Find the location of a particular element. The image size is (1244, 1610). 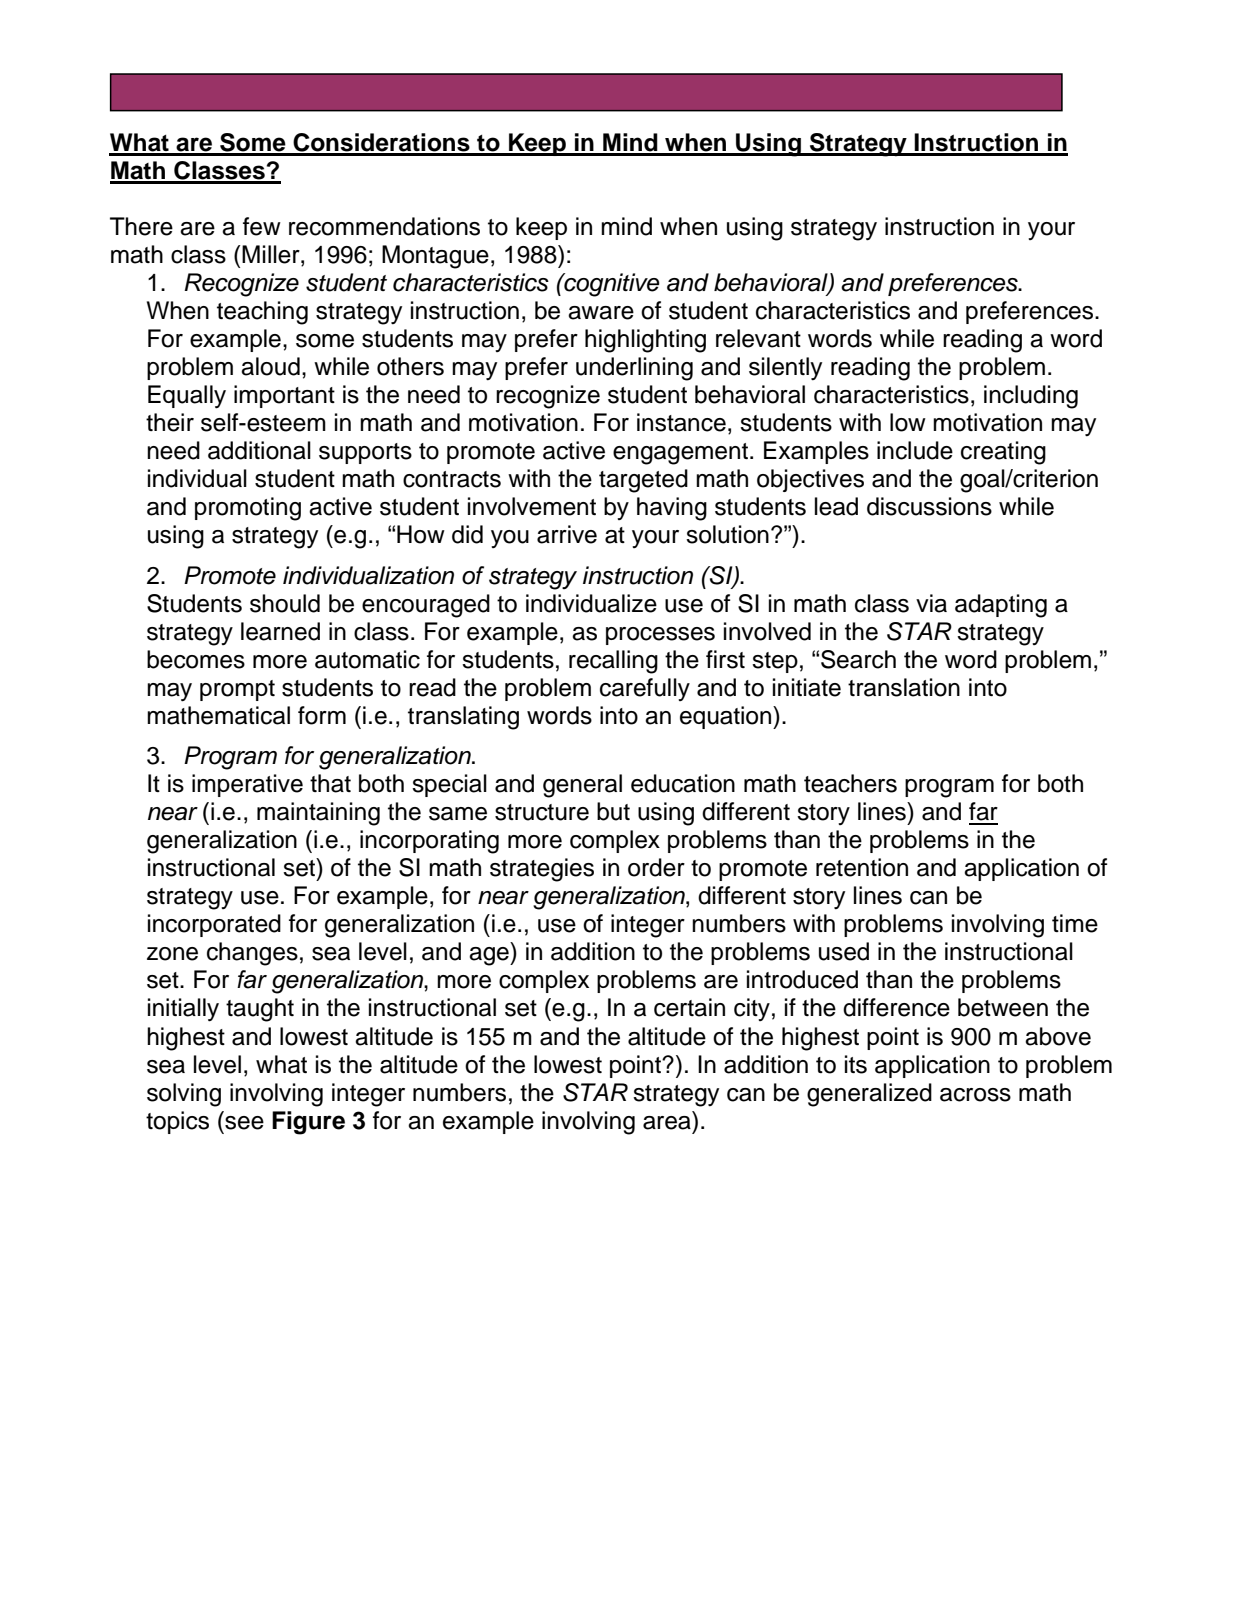

across is located at coordinates (975, 1095).
